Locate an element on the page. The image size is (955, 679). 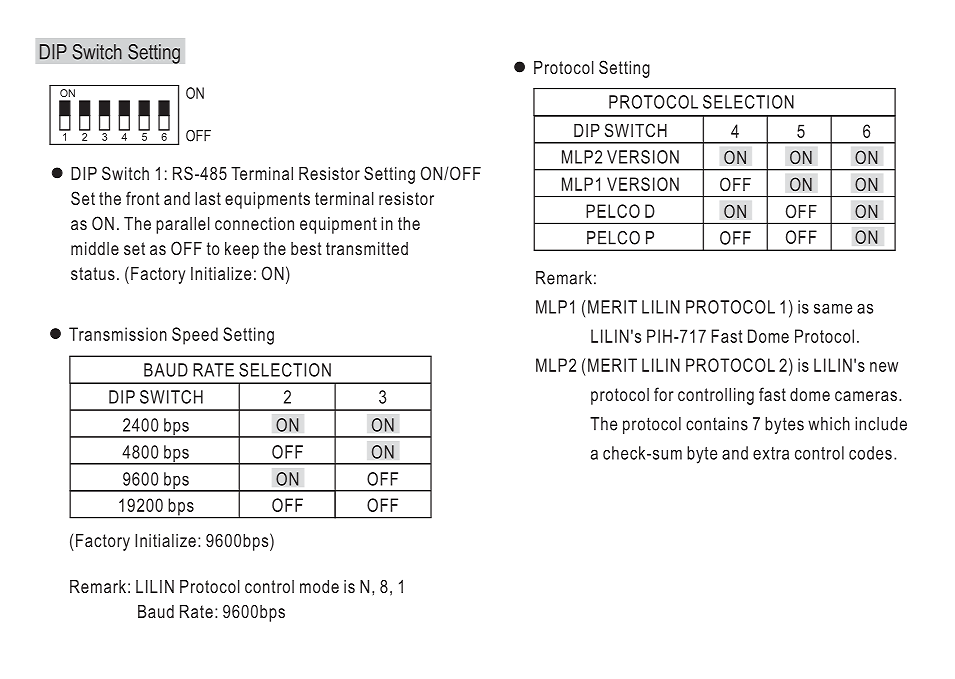
extra is located at coordinates (771, 453).
